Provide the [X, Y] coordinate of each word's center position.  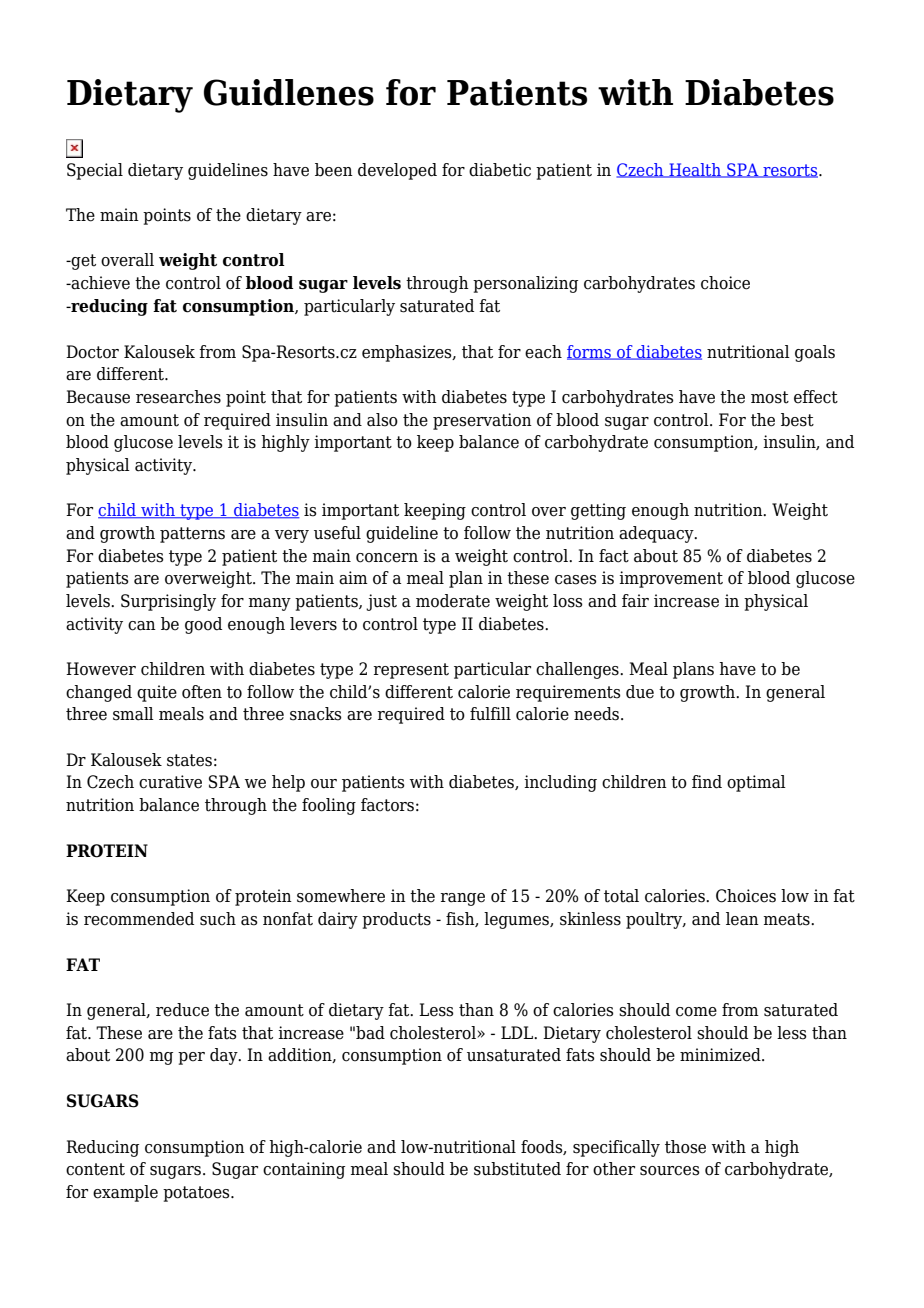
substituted [517, 1169]
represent [411, 671]
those [685, 1147]
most [770, 397]
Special [95, 171]
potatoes [197, 1194]
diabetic [500, 170]
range [462, 899]
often [202, 692]
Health [695, 170]
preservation [482, 421]
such [218, 919]
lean [742, 919]
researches [178, 397]
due [640, 692]
